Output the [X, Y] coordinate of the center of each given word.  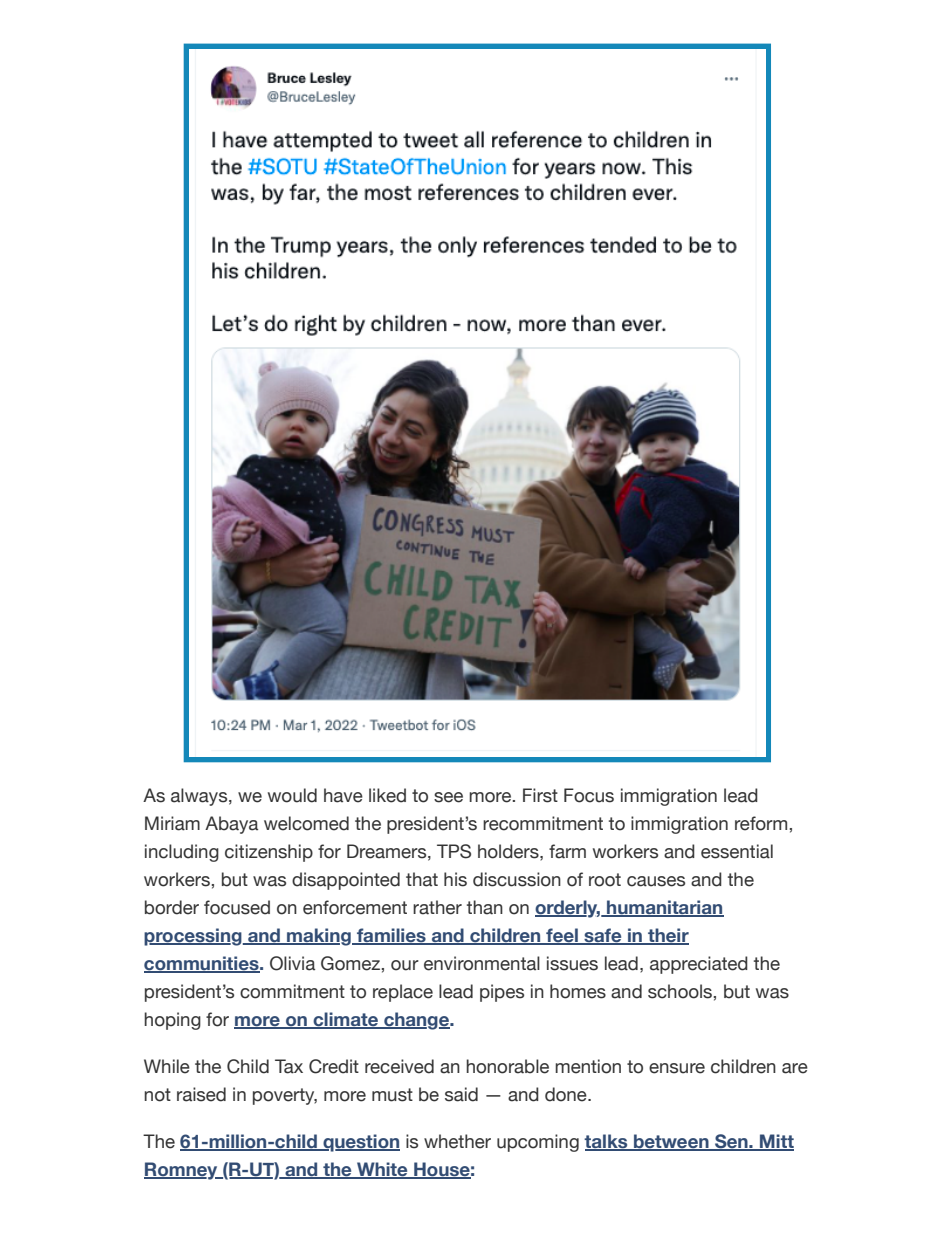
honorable [507, 1066]
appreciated [699, 965]
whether [457, 1141]
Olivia [292, 963]
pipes [502, 993]
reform [761, 823]
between [671, 1142]
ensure [677, 1068]
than [485, 907]
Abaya [231, 825]
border [172, 907]
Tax [289, 1066]
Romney [182, 1171]
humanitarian [664, 908]
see [448, 797]
